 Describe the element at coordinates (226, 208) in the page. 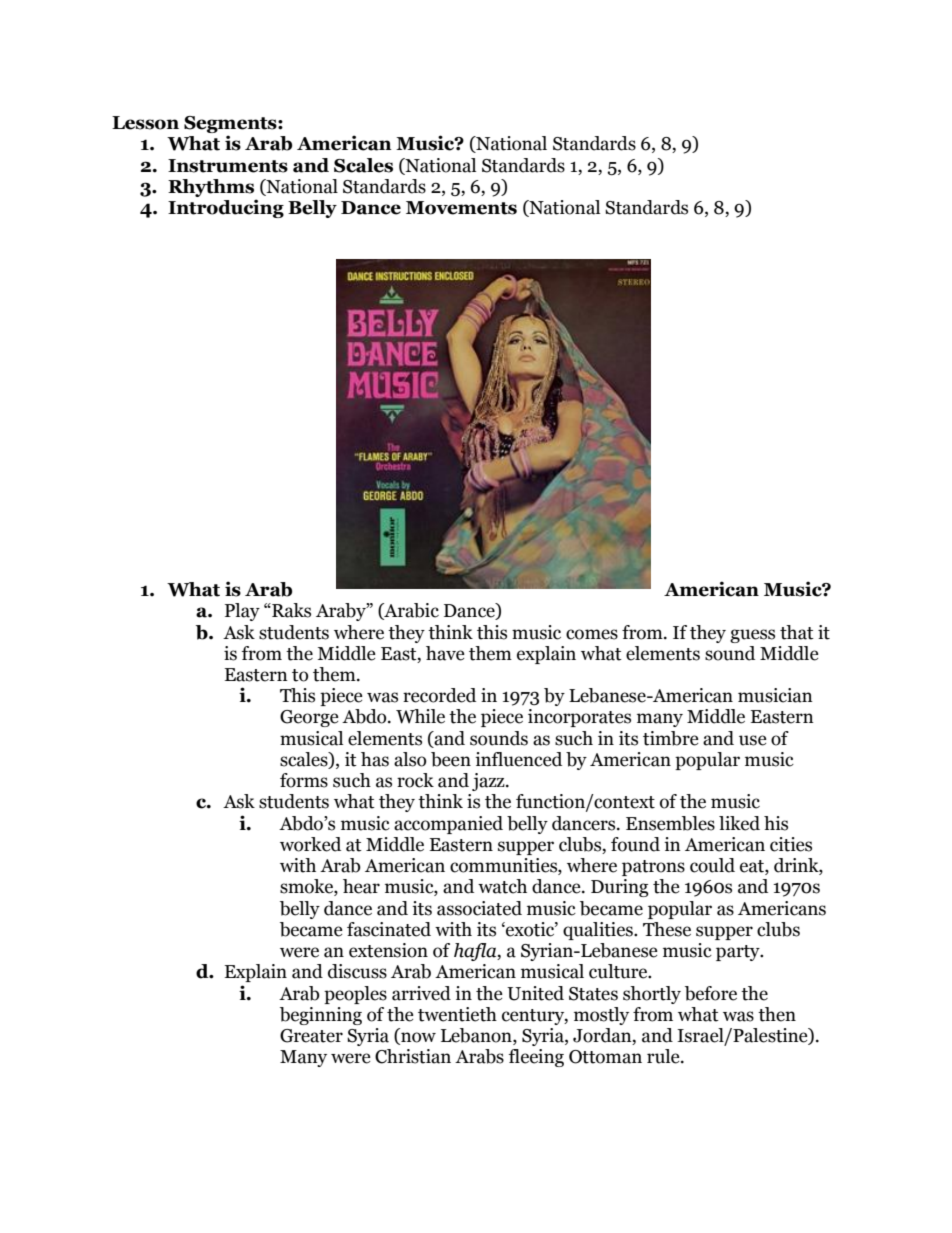

I see `Introducing` at that location.
